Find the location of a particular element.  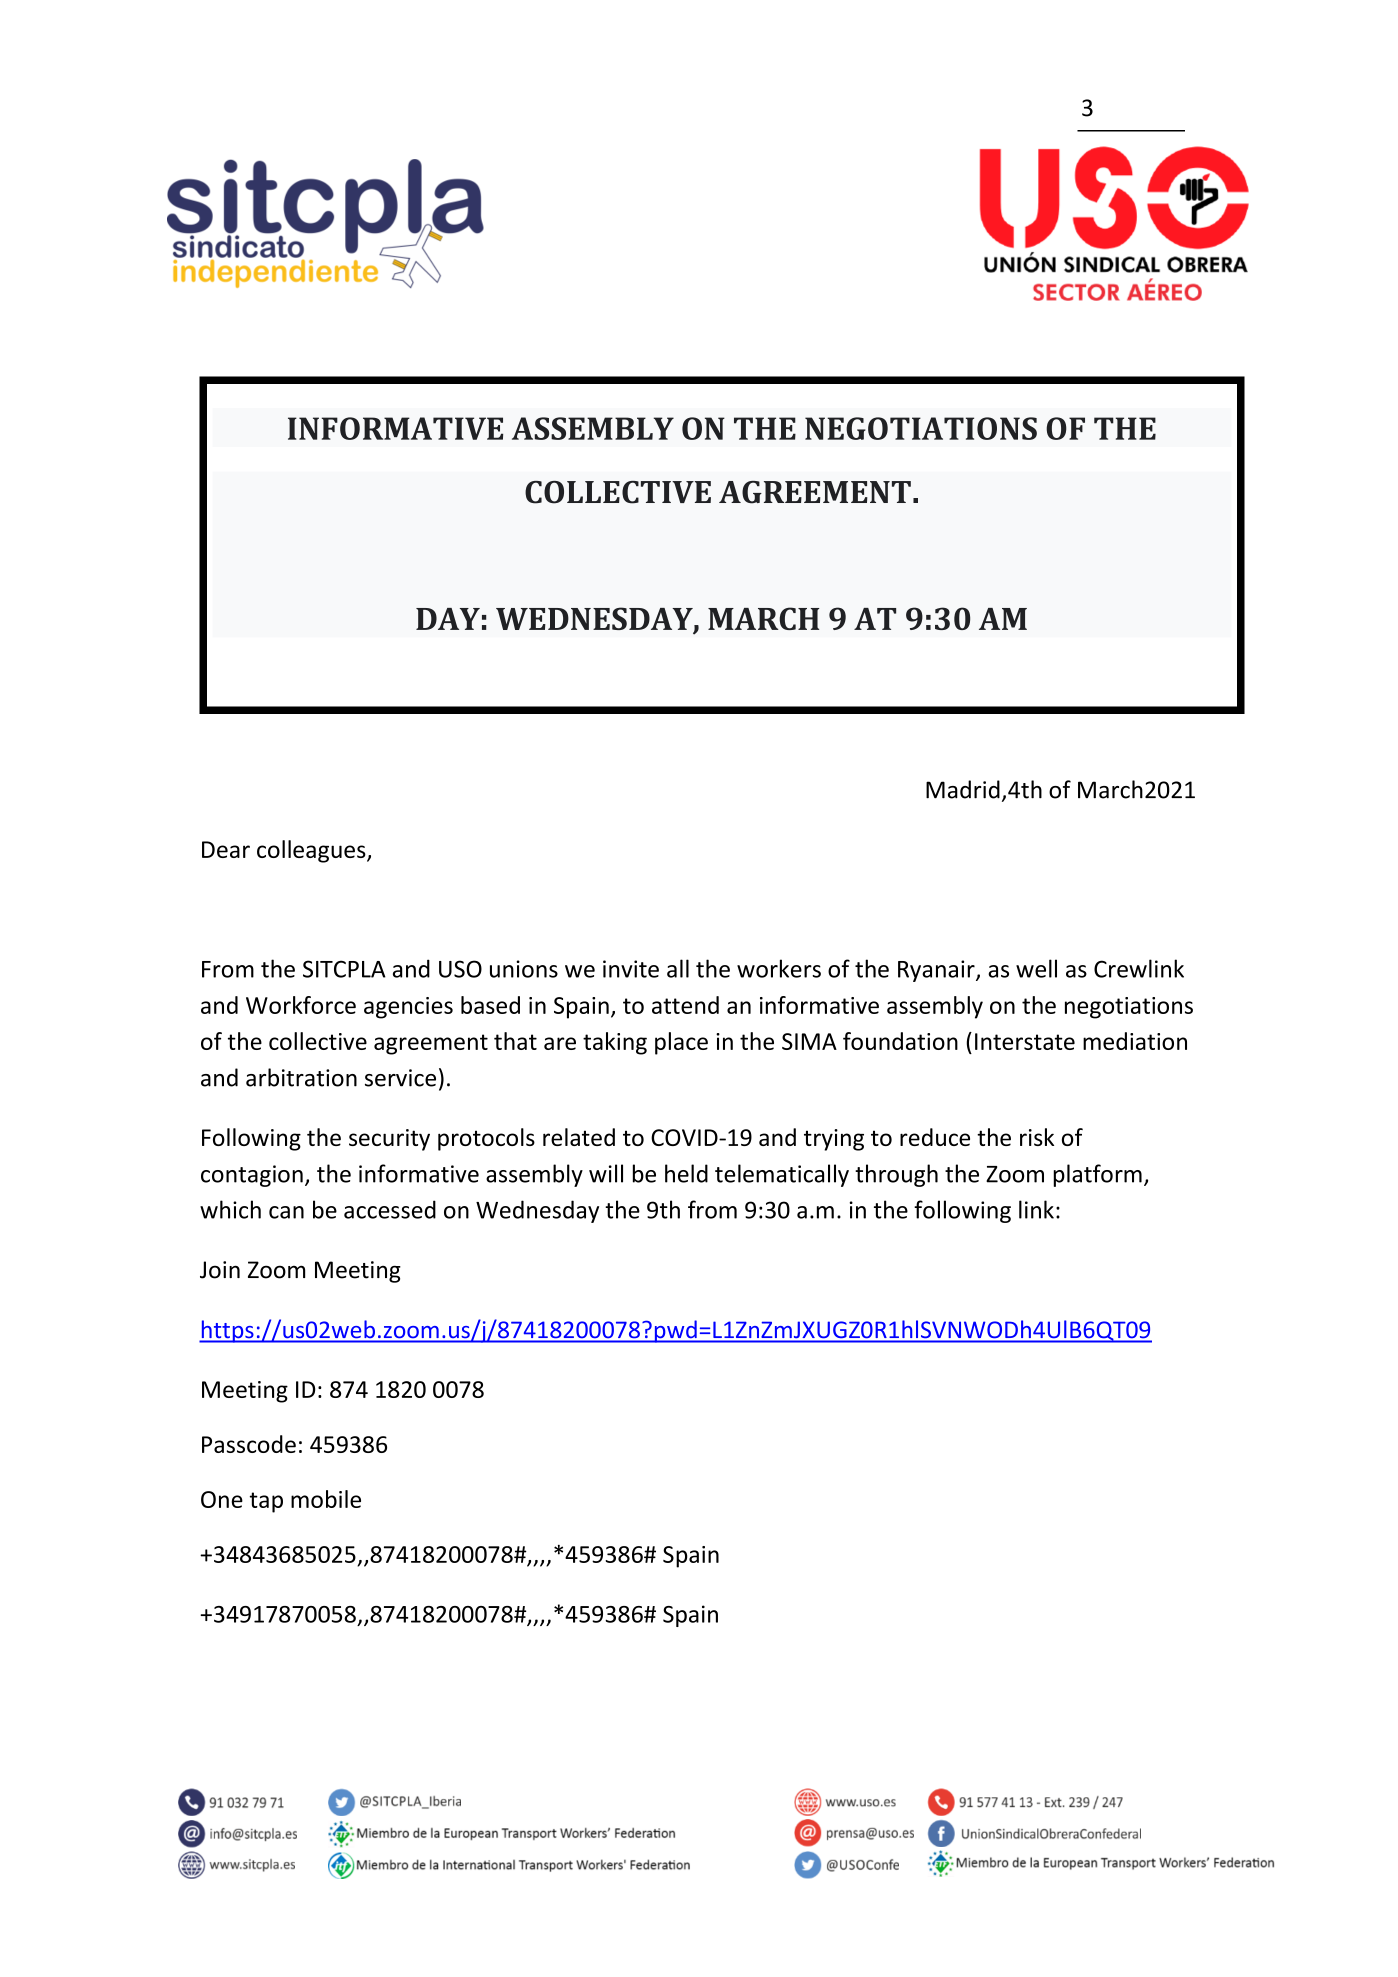

Interstate is located at coordinates (1025, 1041).
